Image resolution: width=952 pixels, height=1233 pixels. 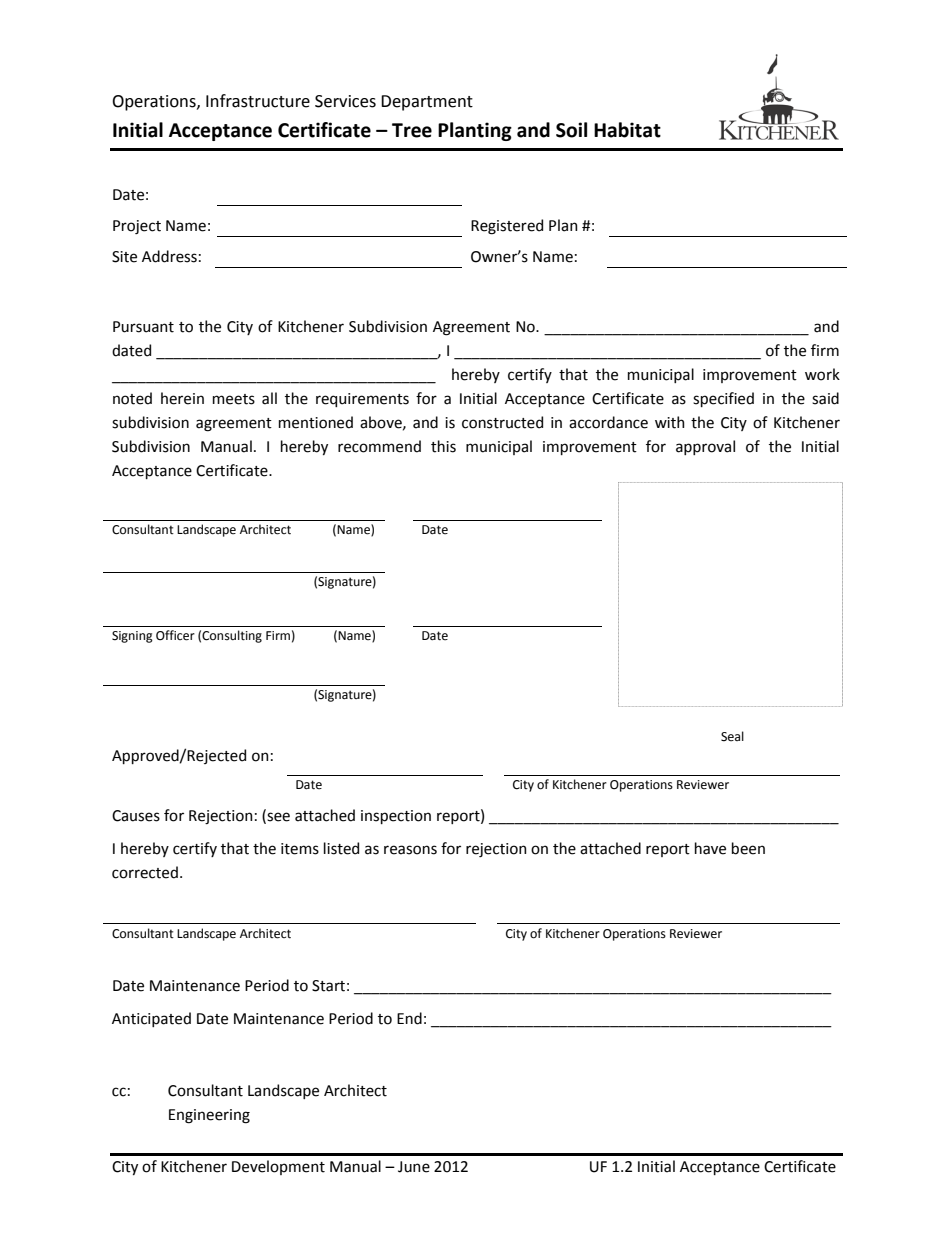 What do you see at coordinates (145, 872) in the screenshot?
I see `corrected` at bounding box center [145, 872].
